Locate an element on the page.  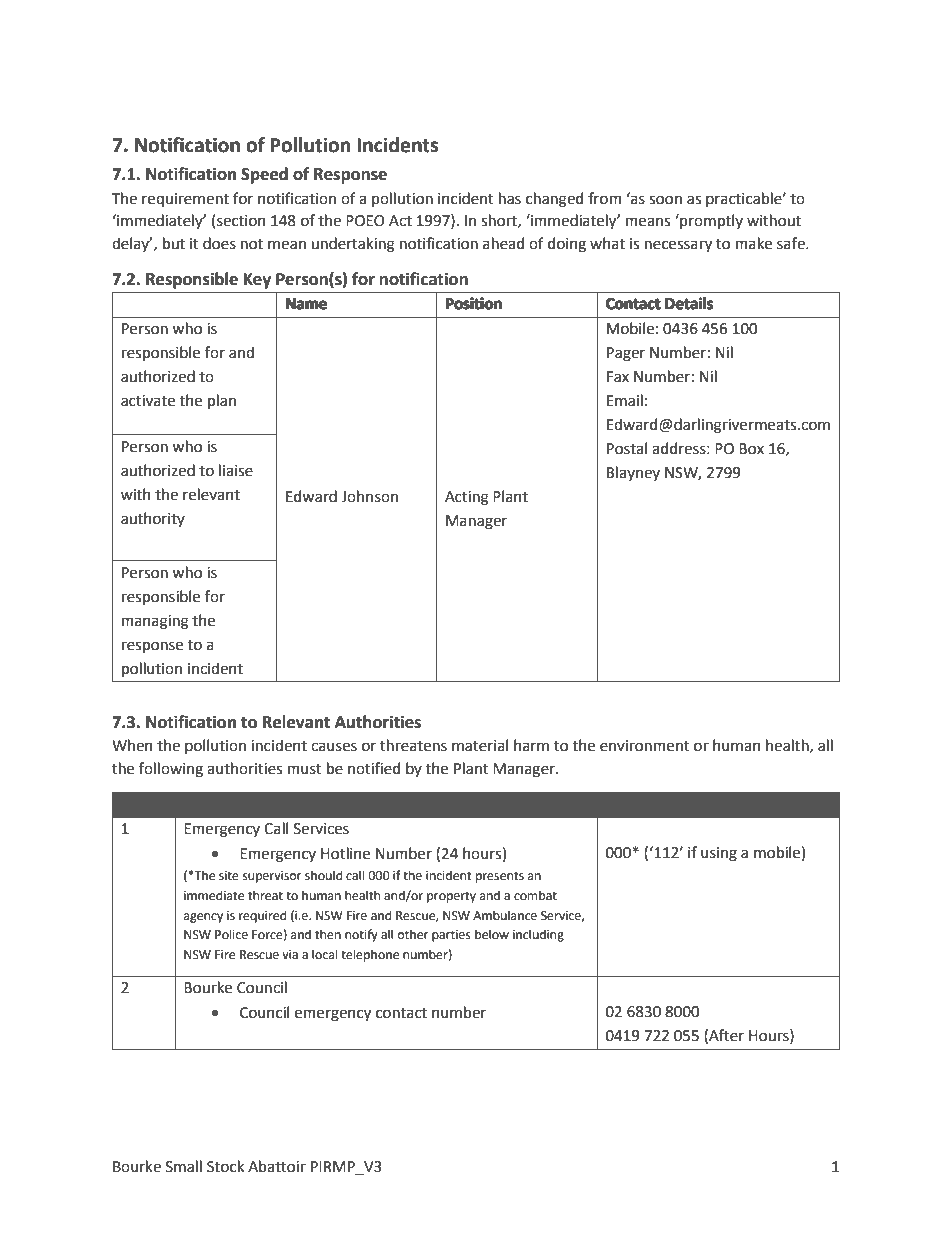
Stock is located at coordinates (225, 1166).
